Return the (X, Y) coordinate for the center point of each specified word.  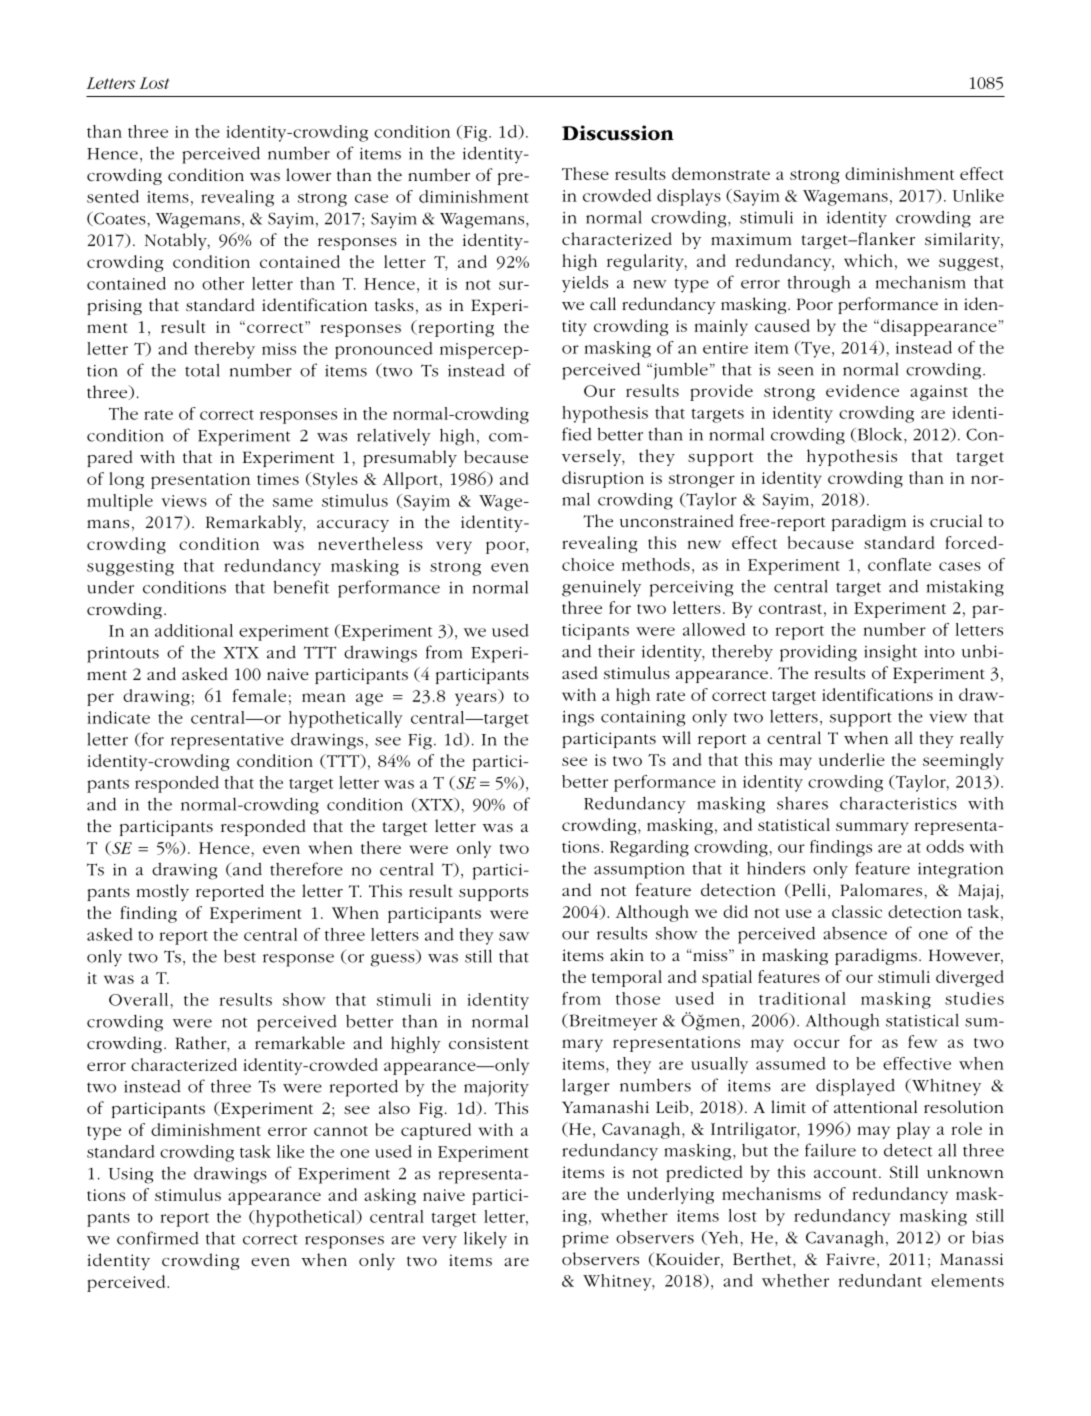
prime (585, 1240)
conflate (899, 564)
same (293, 502)
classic (857, 911)
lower (308, 174)
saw (514, 936)
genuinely (601, 588)
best (240, 956)
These (585, 173)
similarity (964, 240)
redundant (880, 1280)
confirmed (158, 1238)
